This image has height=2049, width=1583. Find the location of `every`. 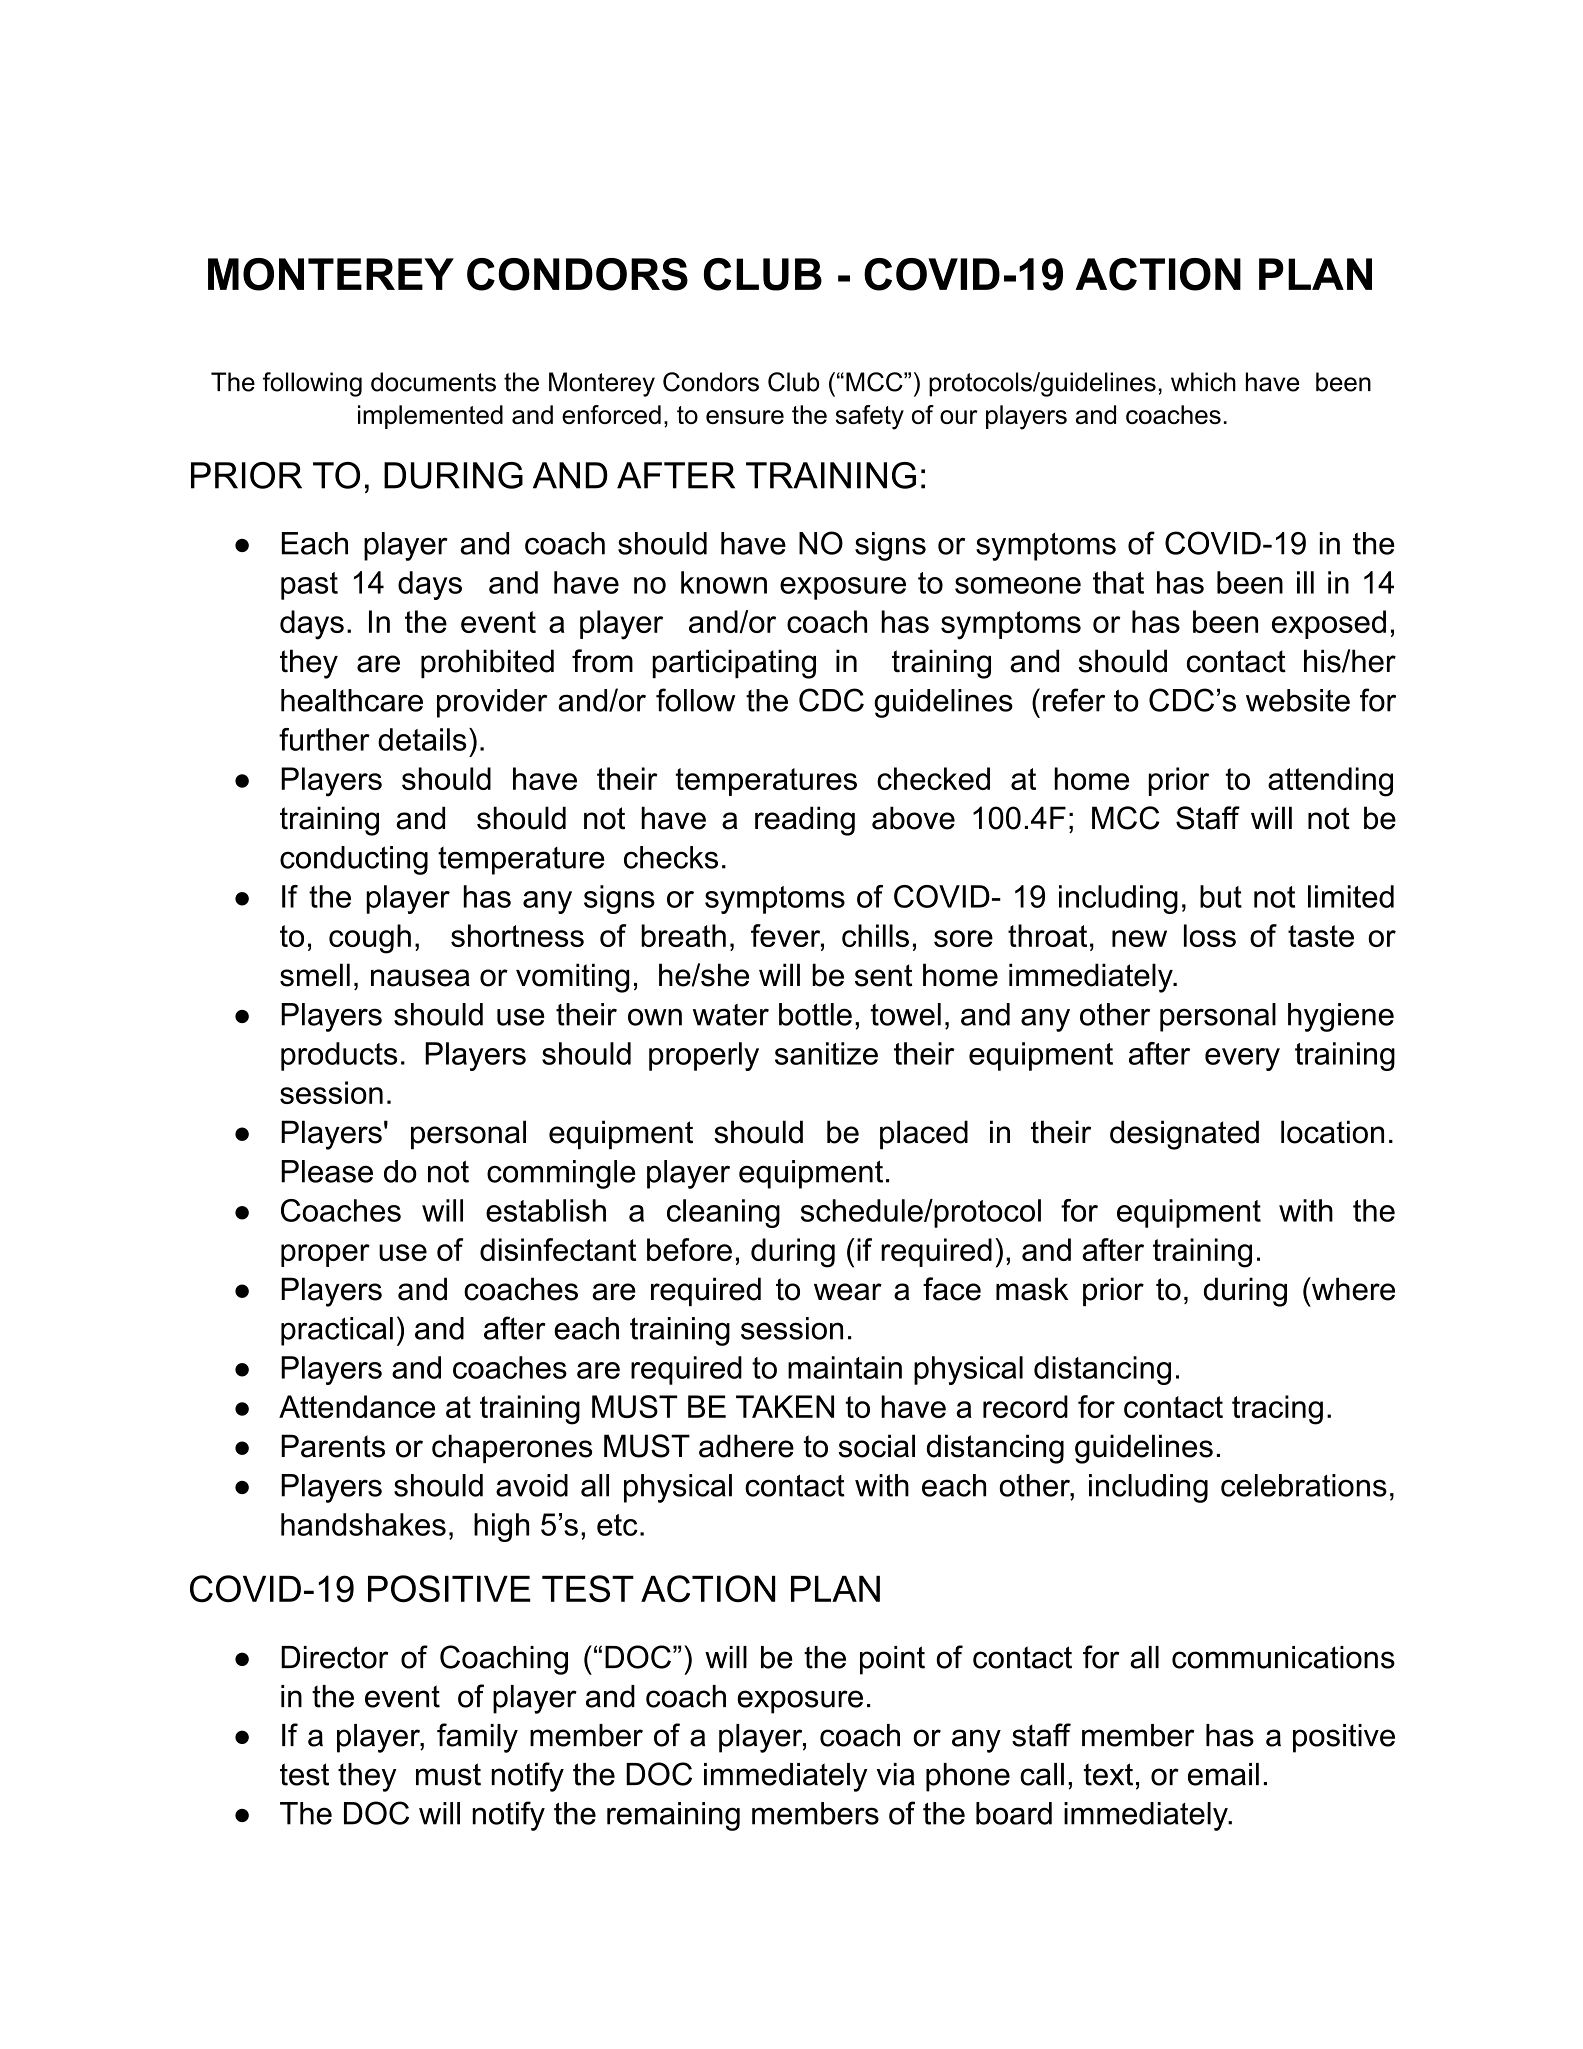

every is located at coordinates (1242, 1059).
